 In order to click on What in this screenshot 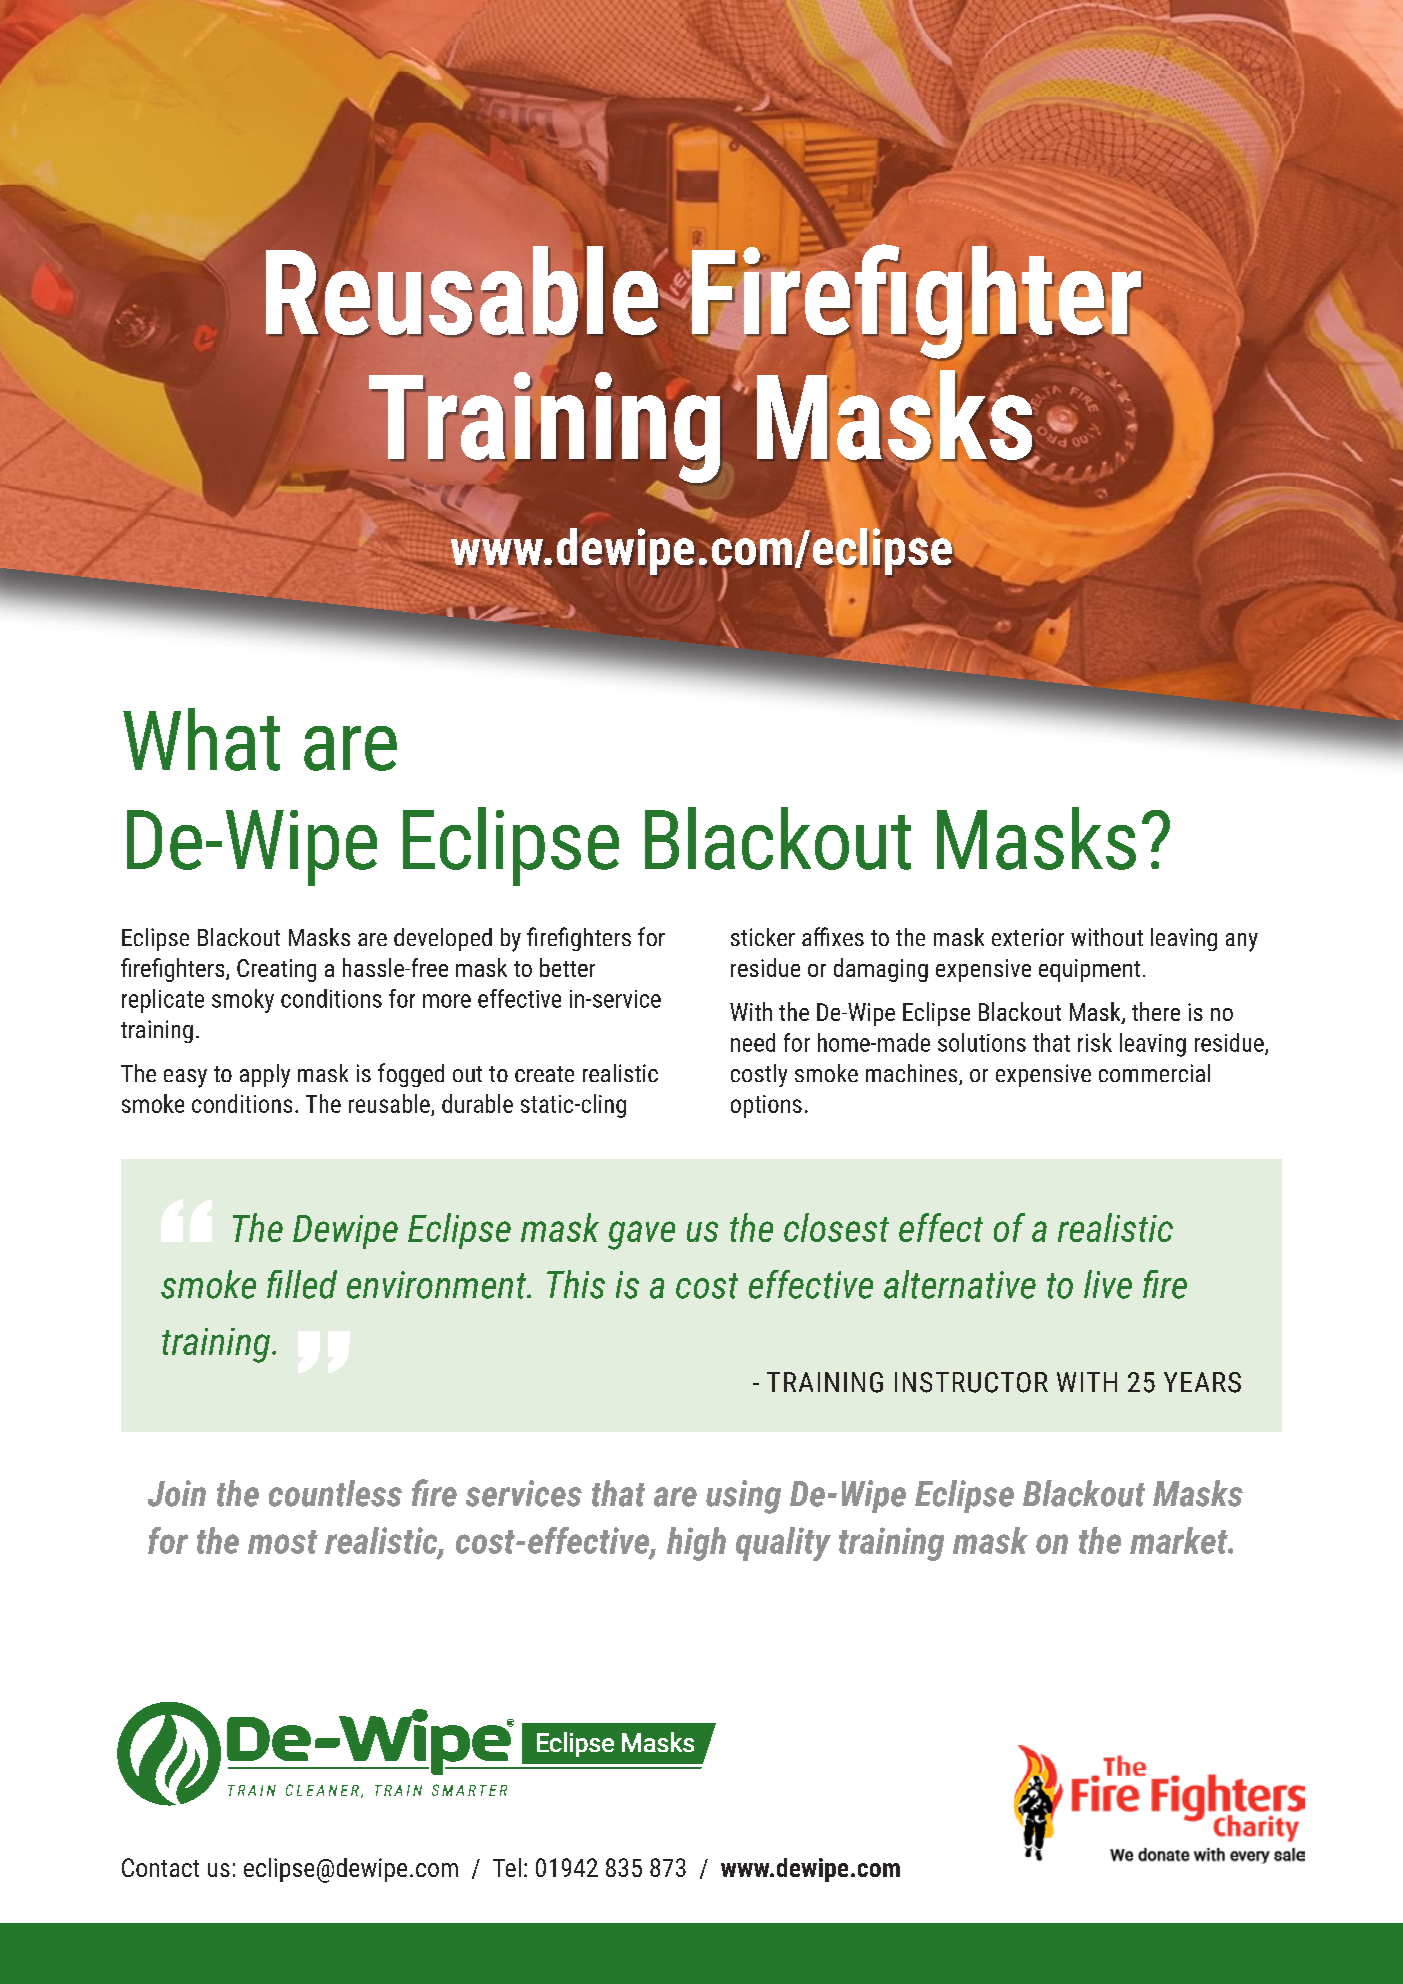, I will do `click(201, 739)`.
